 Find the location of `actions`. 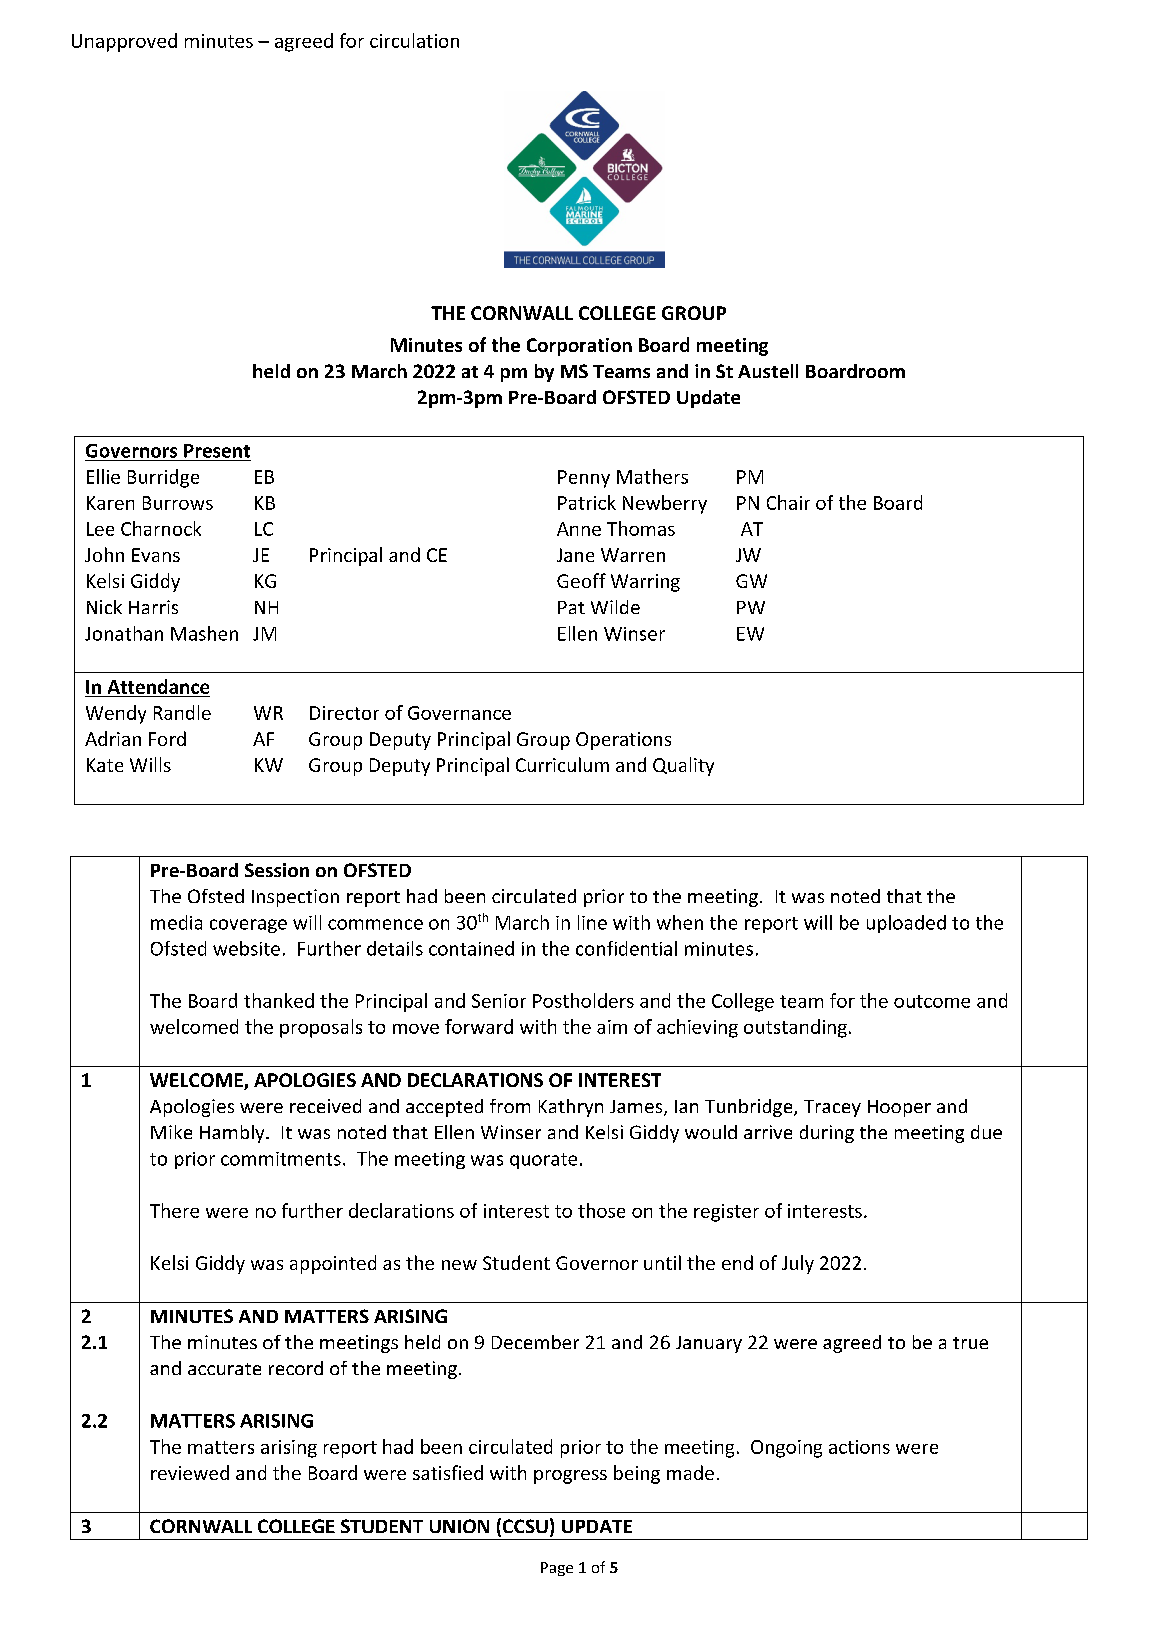

actions is located at coordinates (859, 1447).
